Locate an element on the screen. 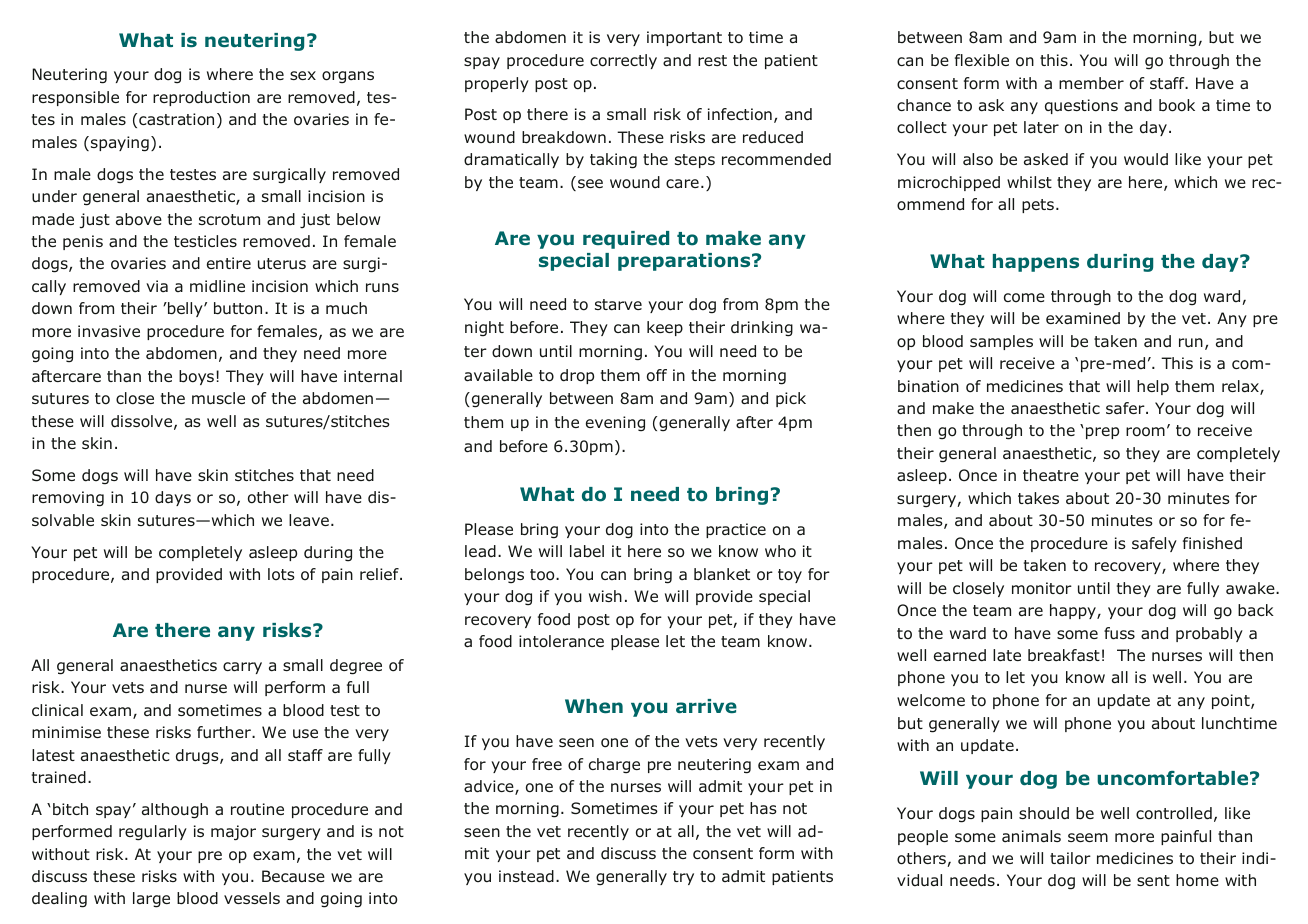  theatre is located at coordinates (1051, 475).
